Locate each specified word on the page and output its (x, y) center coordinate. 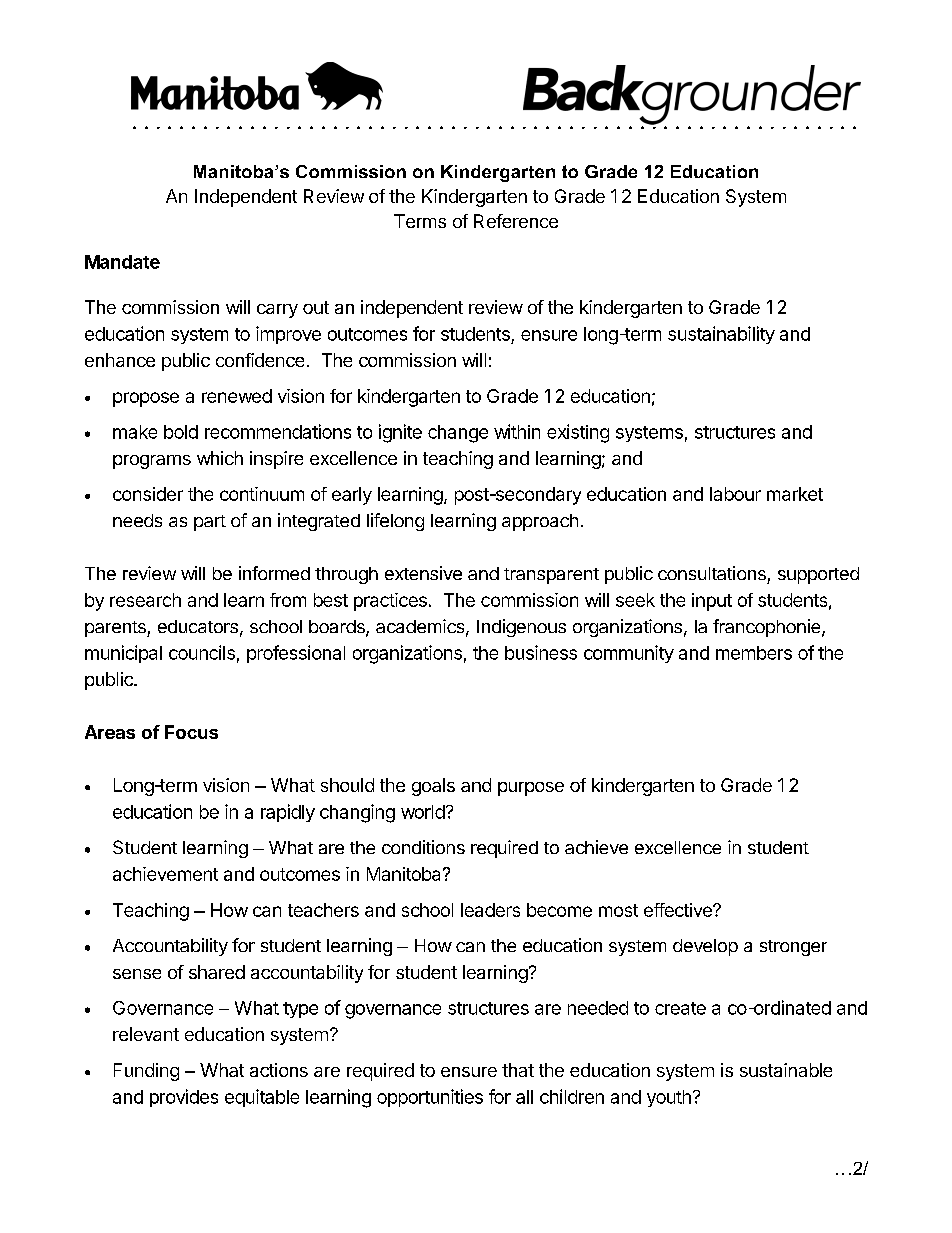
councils (202, 652)
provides (184, 1098)
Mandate (122, 262)
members (754, 653)
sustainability (721, 335)
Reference (516, 221)
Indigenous (521, 628)
